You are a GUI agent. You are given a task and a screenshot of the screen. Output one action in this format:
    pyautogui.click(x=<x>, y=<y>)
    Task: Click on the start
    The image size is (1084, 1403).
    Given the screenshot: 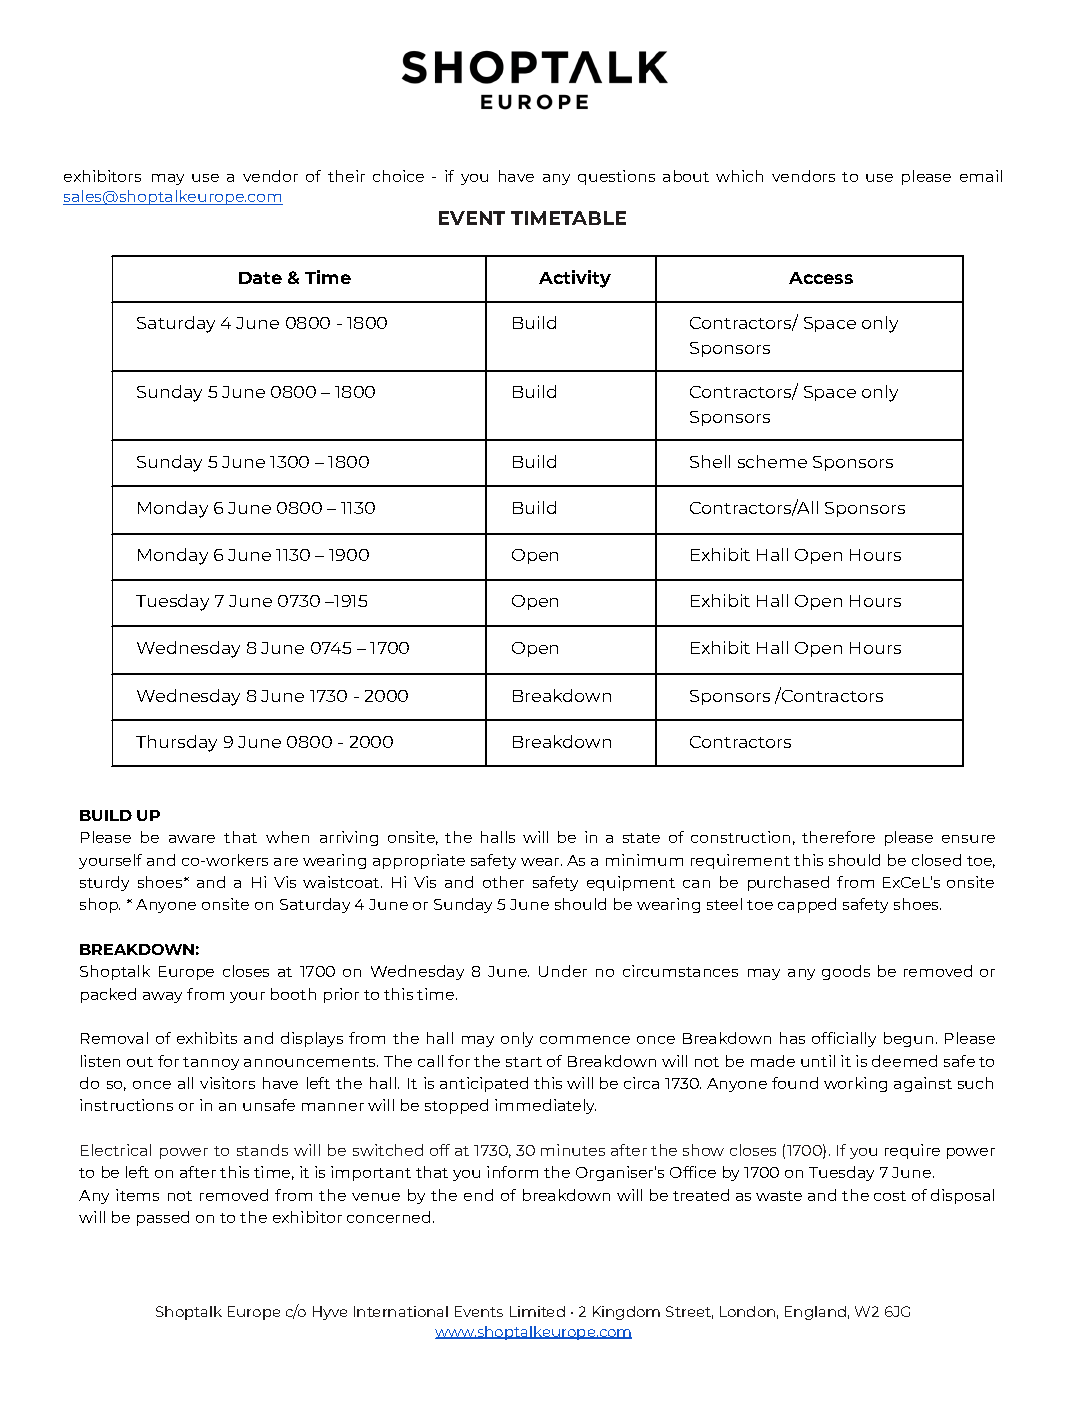 What is the action you would take?
    pyautogui.click(x=524, y=1062)
